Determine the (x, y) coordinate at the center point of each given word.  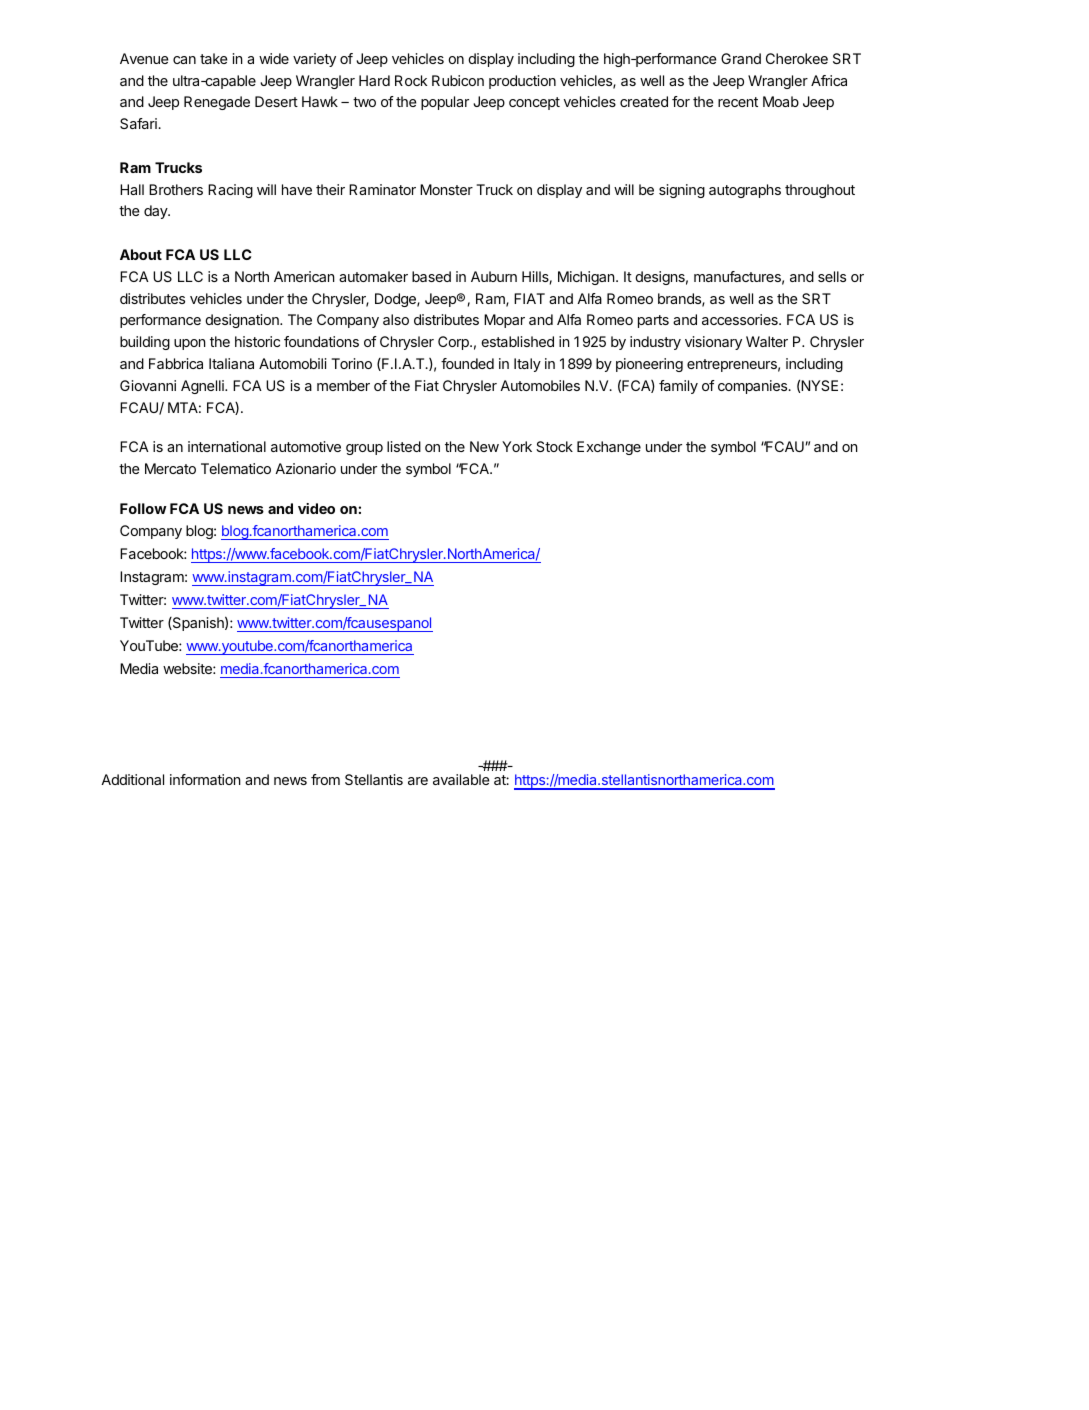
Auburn (494, 276)
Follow (143, 508)
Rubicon (458, 80)
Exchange (609, 448)
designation (243, 321)
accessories (741, 319)
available (461, 779)
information (205, 779)
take (214, 58)
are (418, 781)
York (517, 446)
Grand (741, 58)
